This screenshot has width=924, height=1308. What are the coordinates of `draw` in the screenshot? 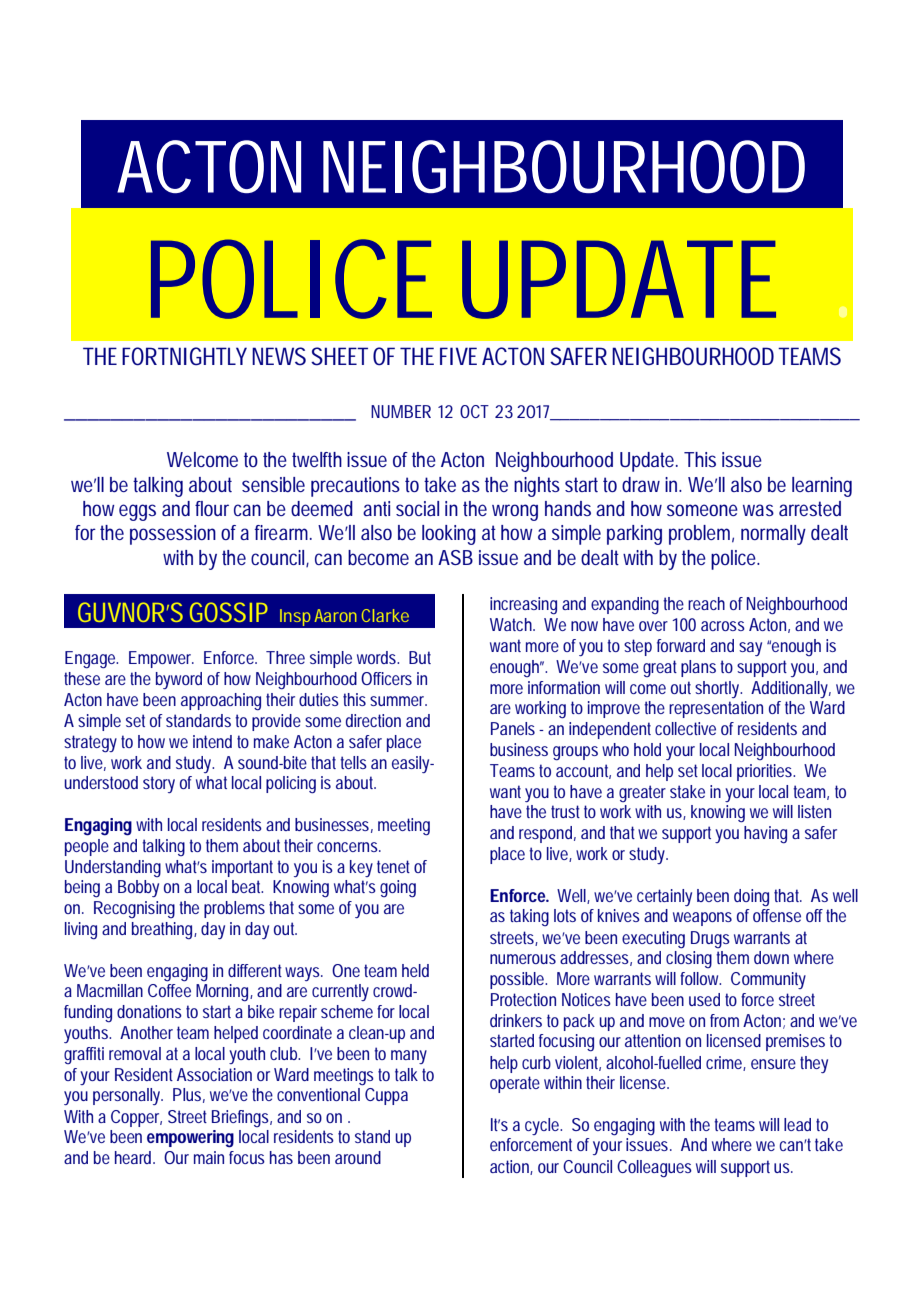 It's located at (641, 484).
